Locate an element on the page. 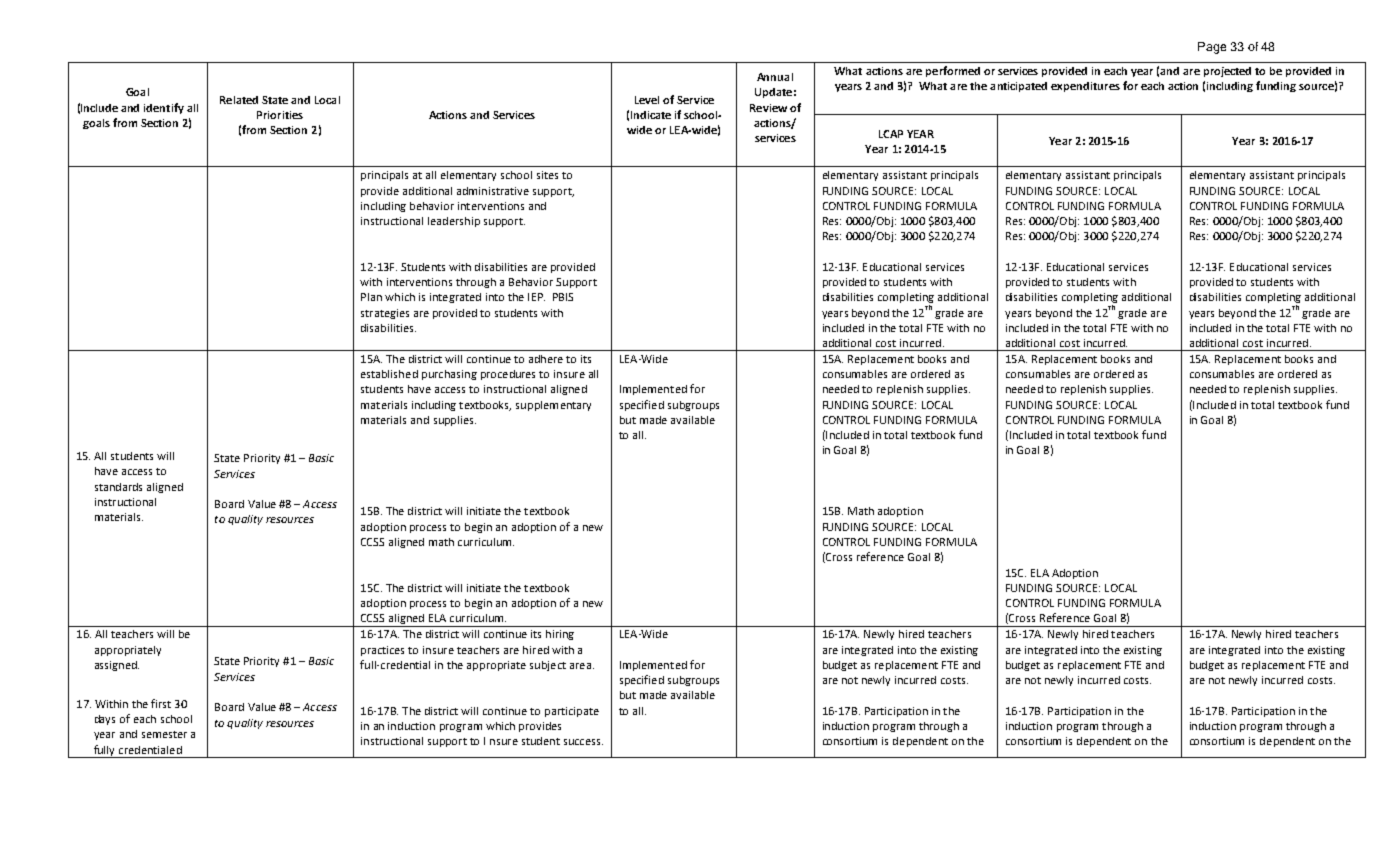 The height and width of the document is (850, 1400). hiring is located at coordinates (560, 635).
